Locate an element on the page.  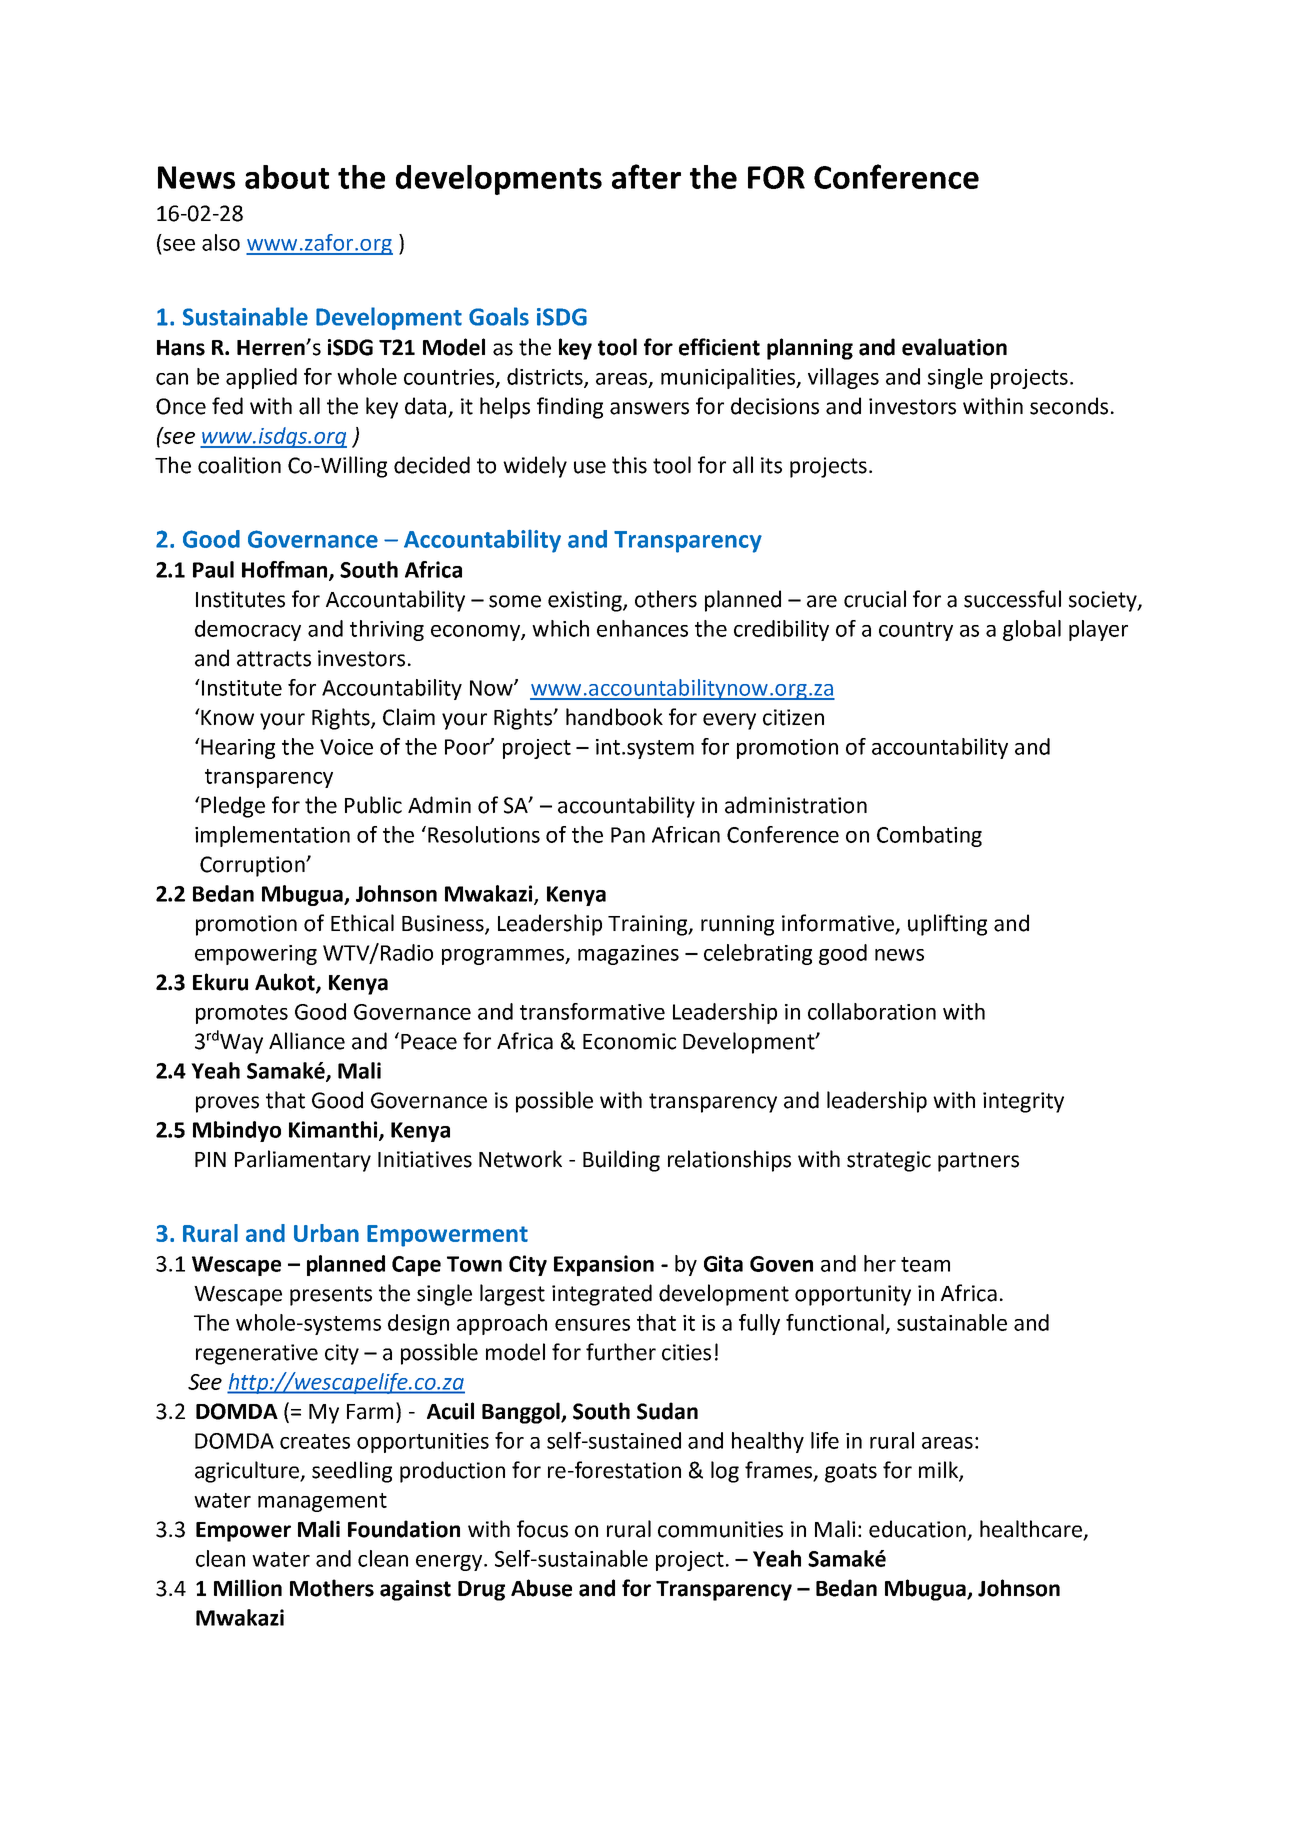
healthcare is located at coordinates (1032, 1530).
